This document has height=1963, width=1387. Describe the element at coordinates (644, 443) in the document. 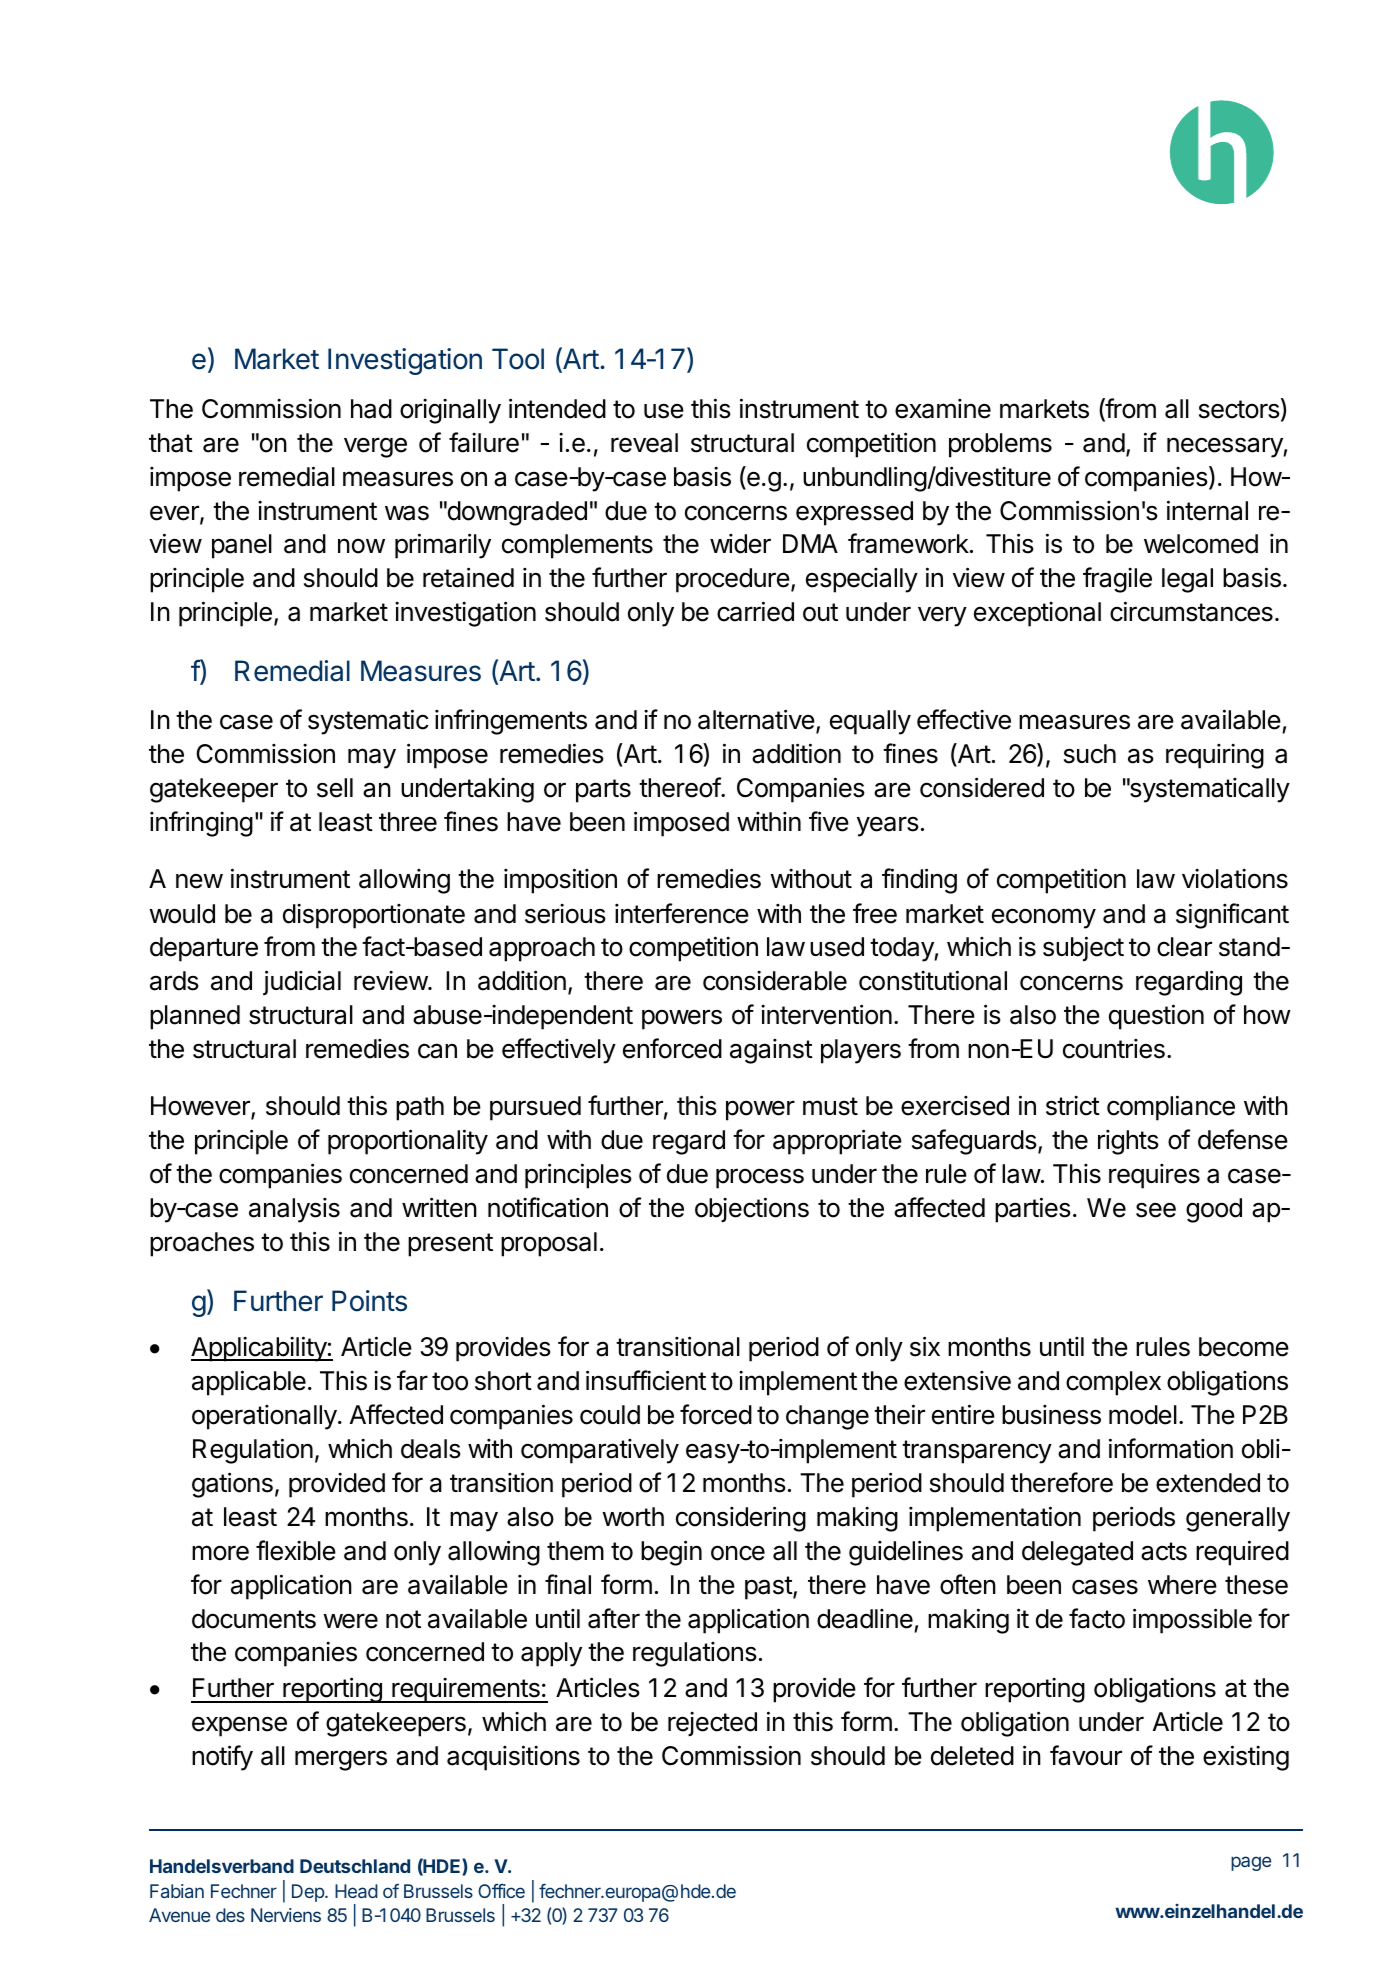

I see `reveal` at that location.
